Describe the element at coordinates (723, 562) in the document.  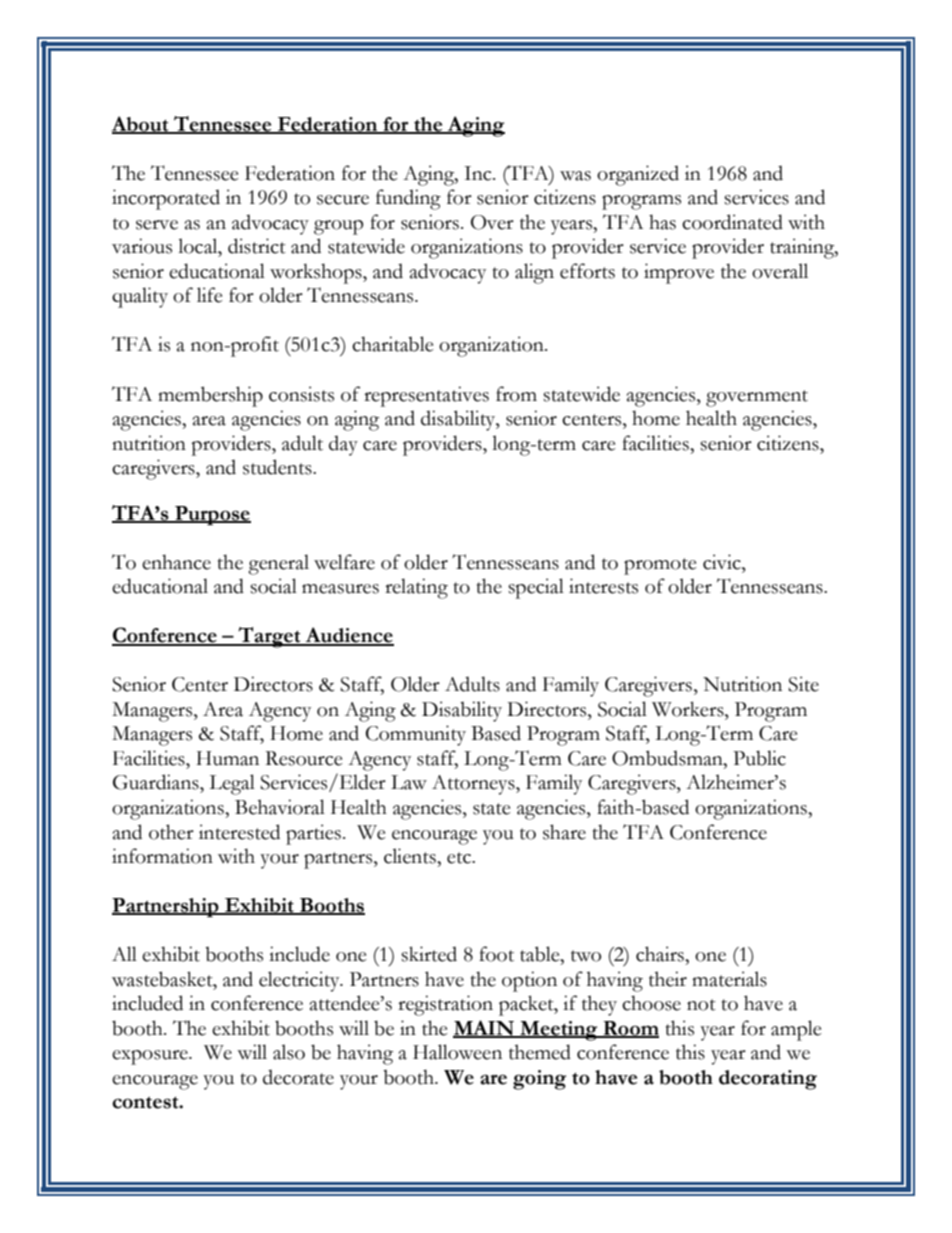
I see `civic` at that location.
